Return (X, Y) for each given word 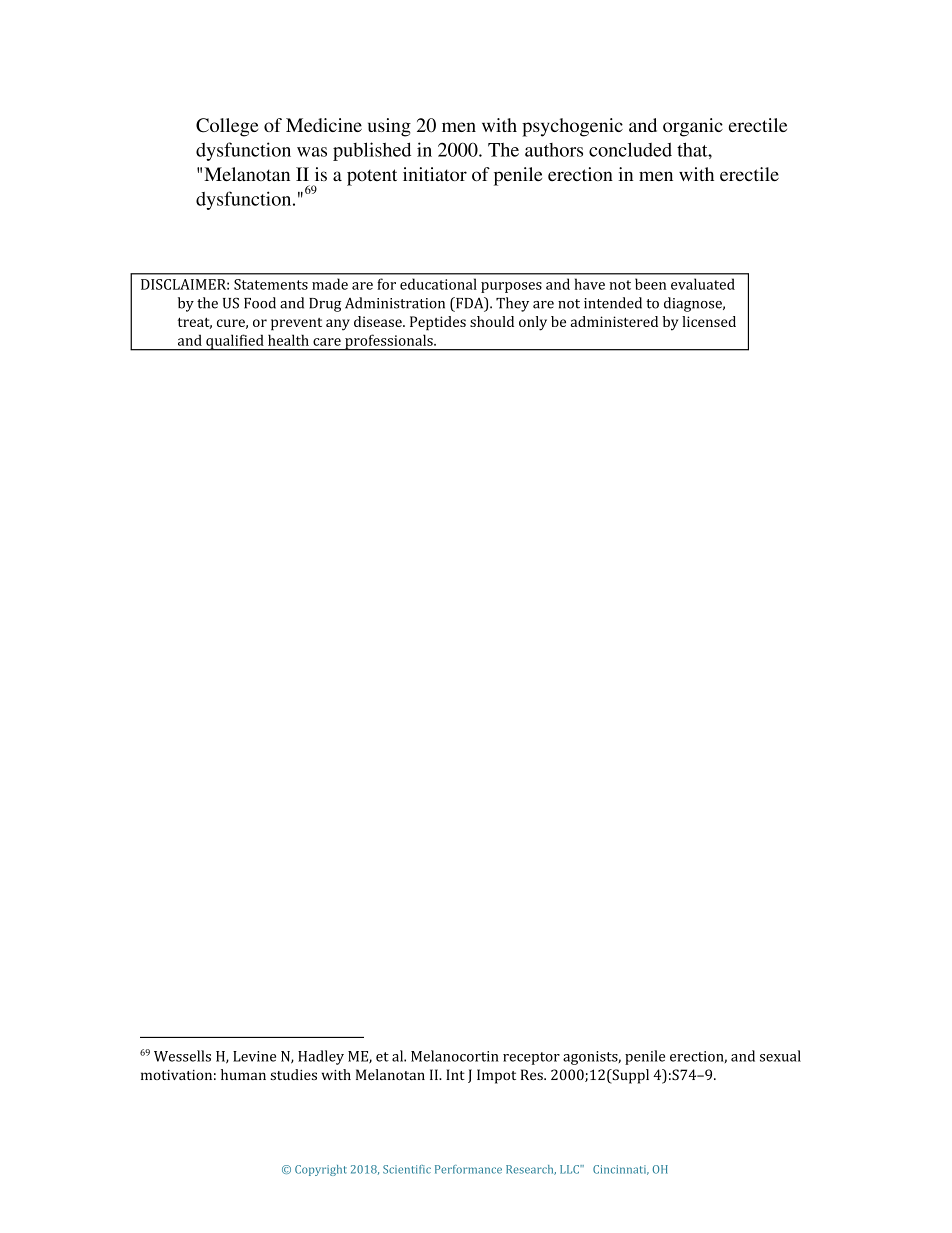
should (492, 321)
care (327, 342)
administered (614, 321)
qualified (235, 342)
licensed (709, 321)
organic (693, 127)
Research (531, 1170)
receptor (531, 1058)
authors (554, 150)
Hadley (321, 1057)
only (533, 323)
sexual (780, 1056)
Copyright (321, 1170)
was (312, 152)
